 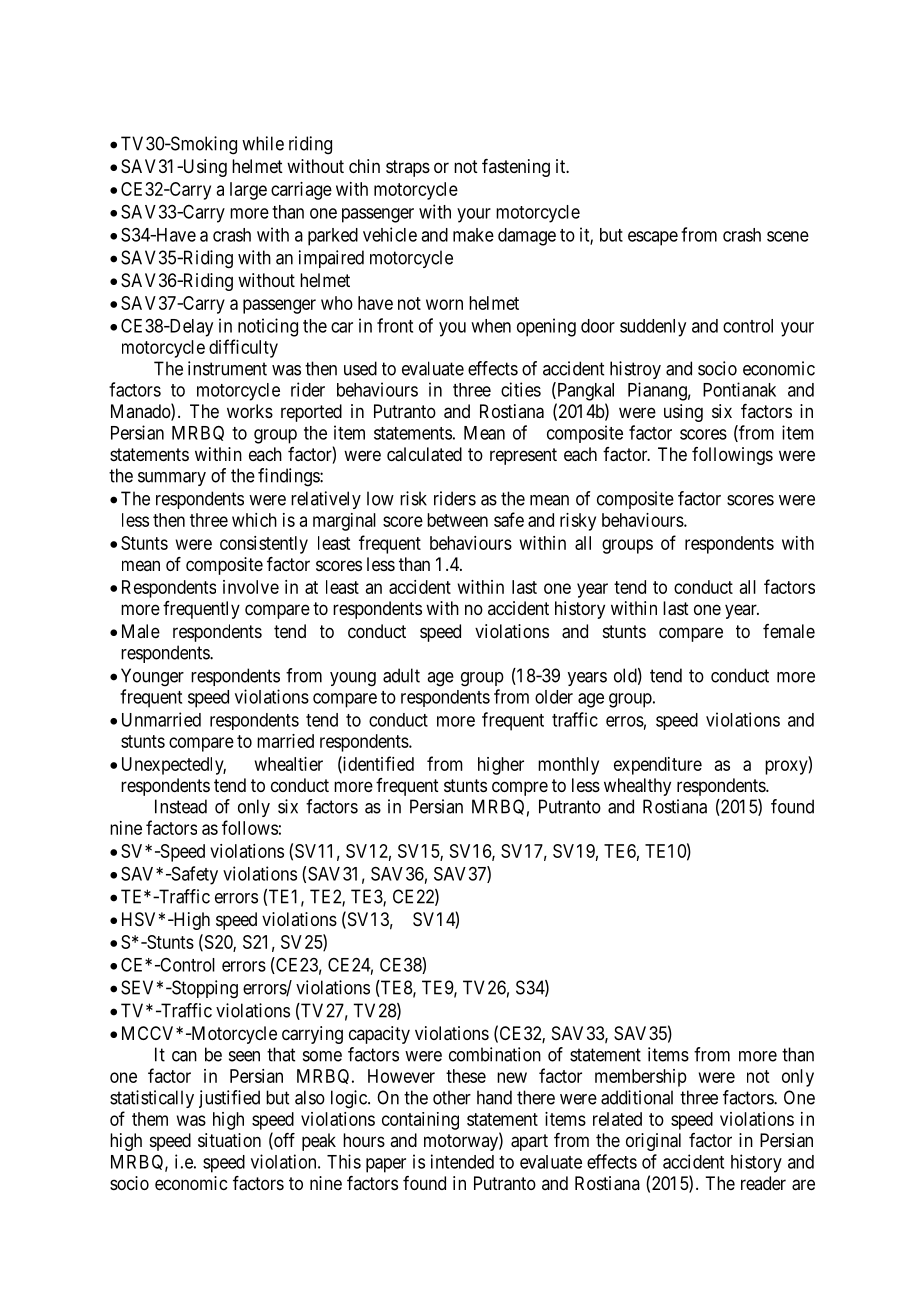 What do you see at coordinates (248, 191) in the screenshot?
I see `large` at bounding box center [248, 191].
